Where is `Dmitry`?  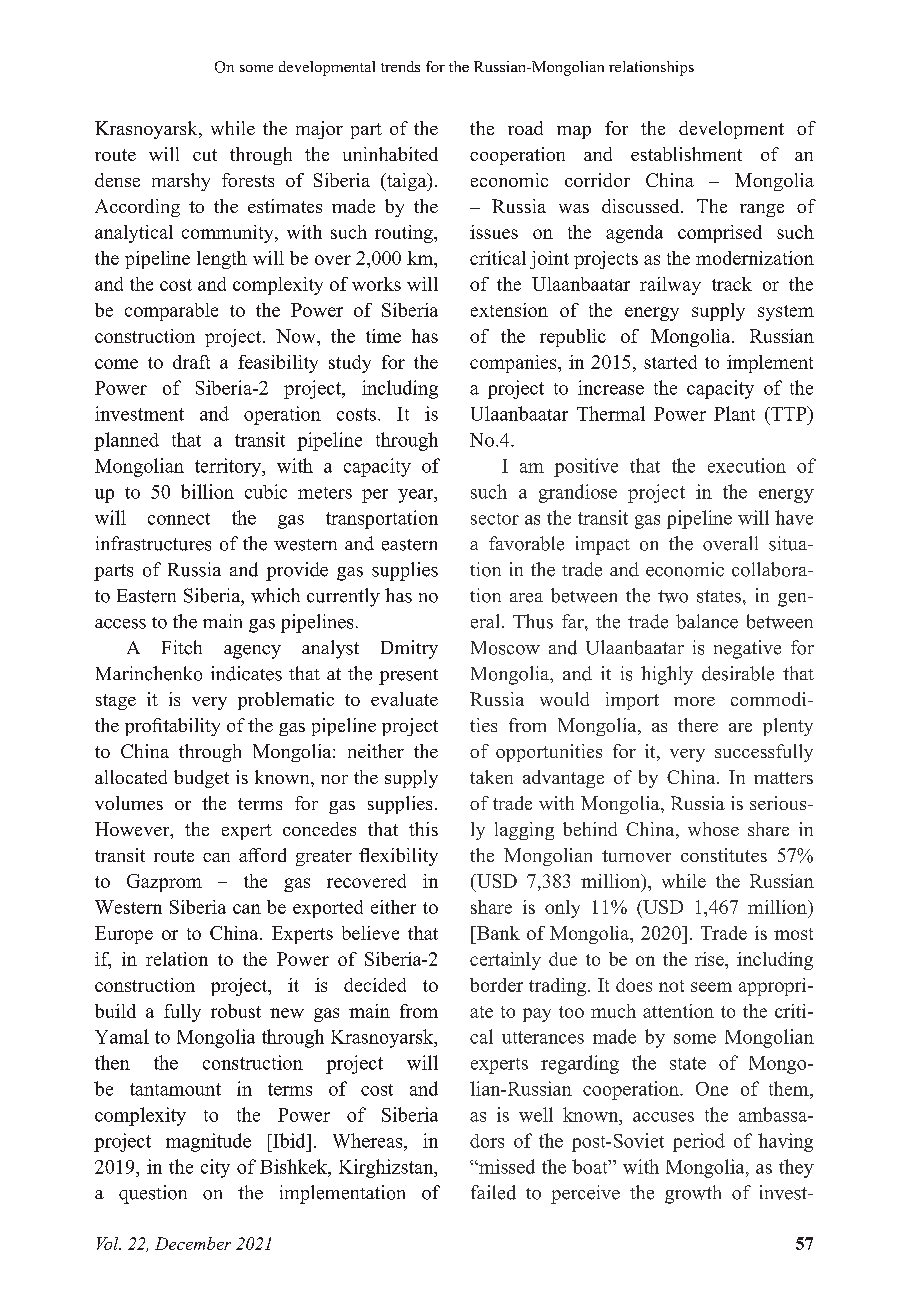
Dmitry is located at coordinates (409, 649).
